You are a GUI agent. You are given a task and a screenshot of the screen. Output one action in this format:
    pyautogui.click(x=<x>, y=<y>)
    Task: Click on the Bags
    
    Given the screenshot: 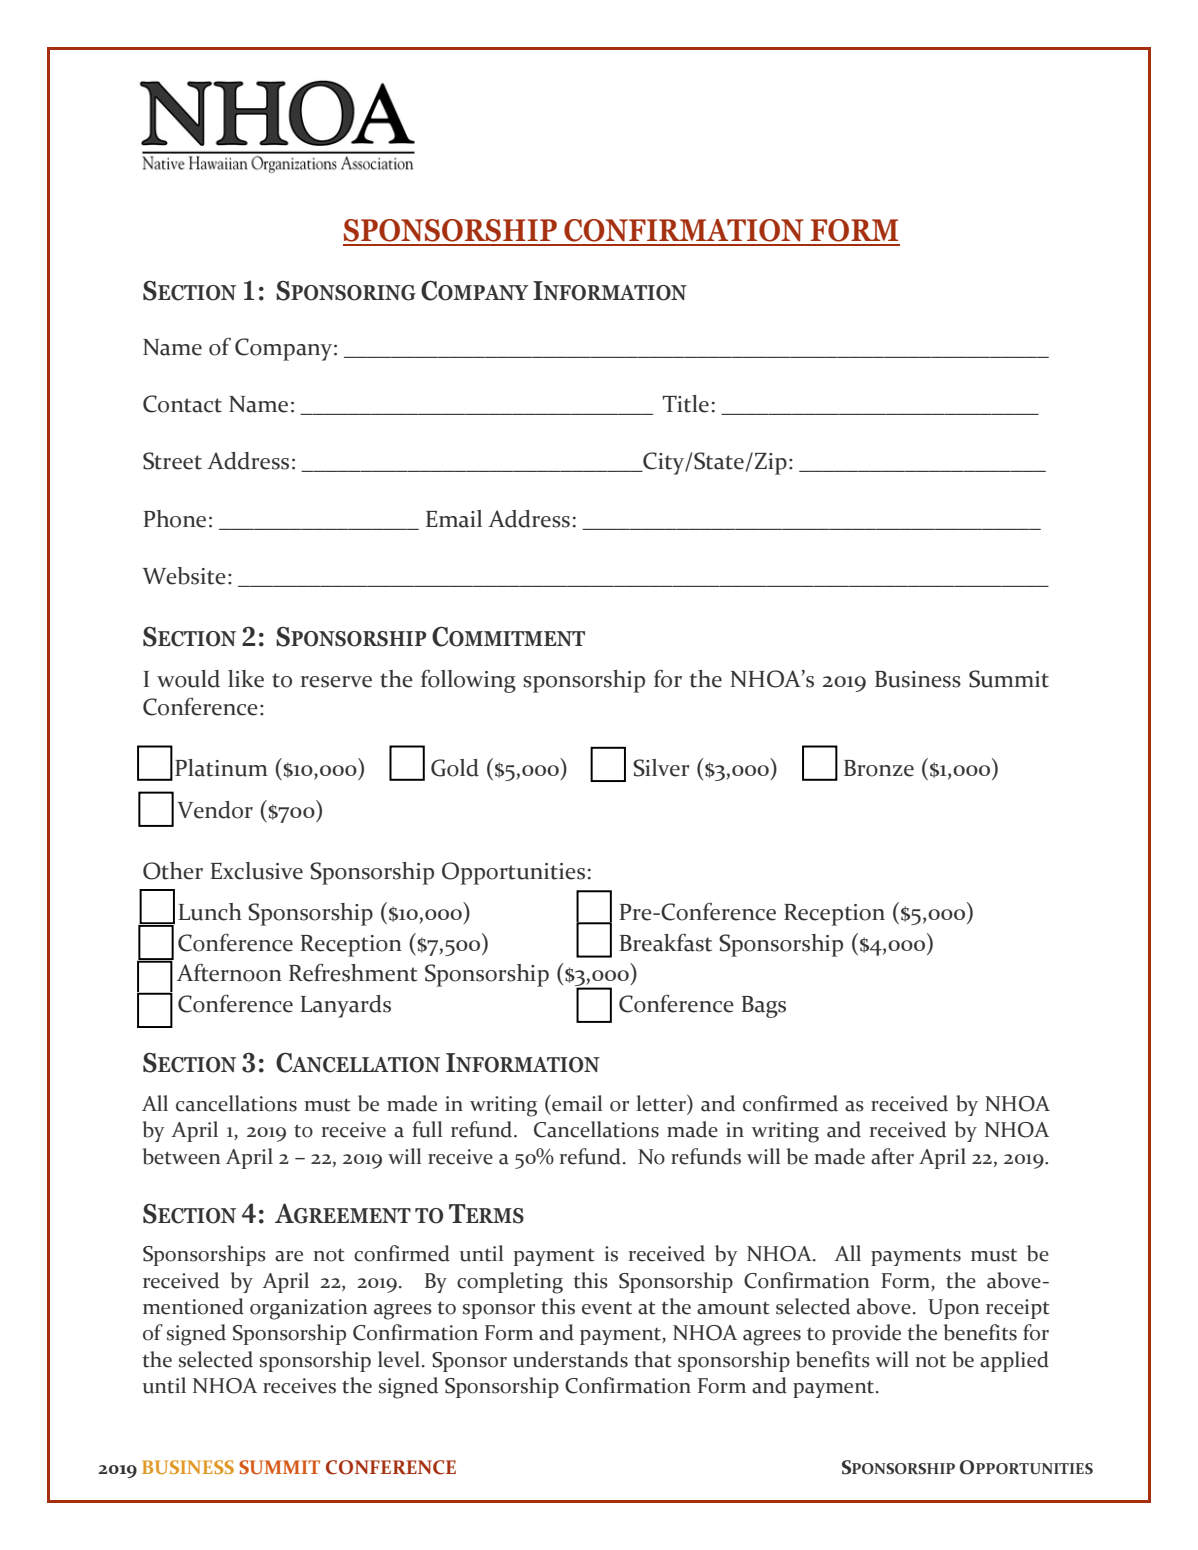 What is the action you would take?
    pyautogui.click(x=763, y=1007)
